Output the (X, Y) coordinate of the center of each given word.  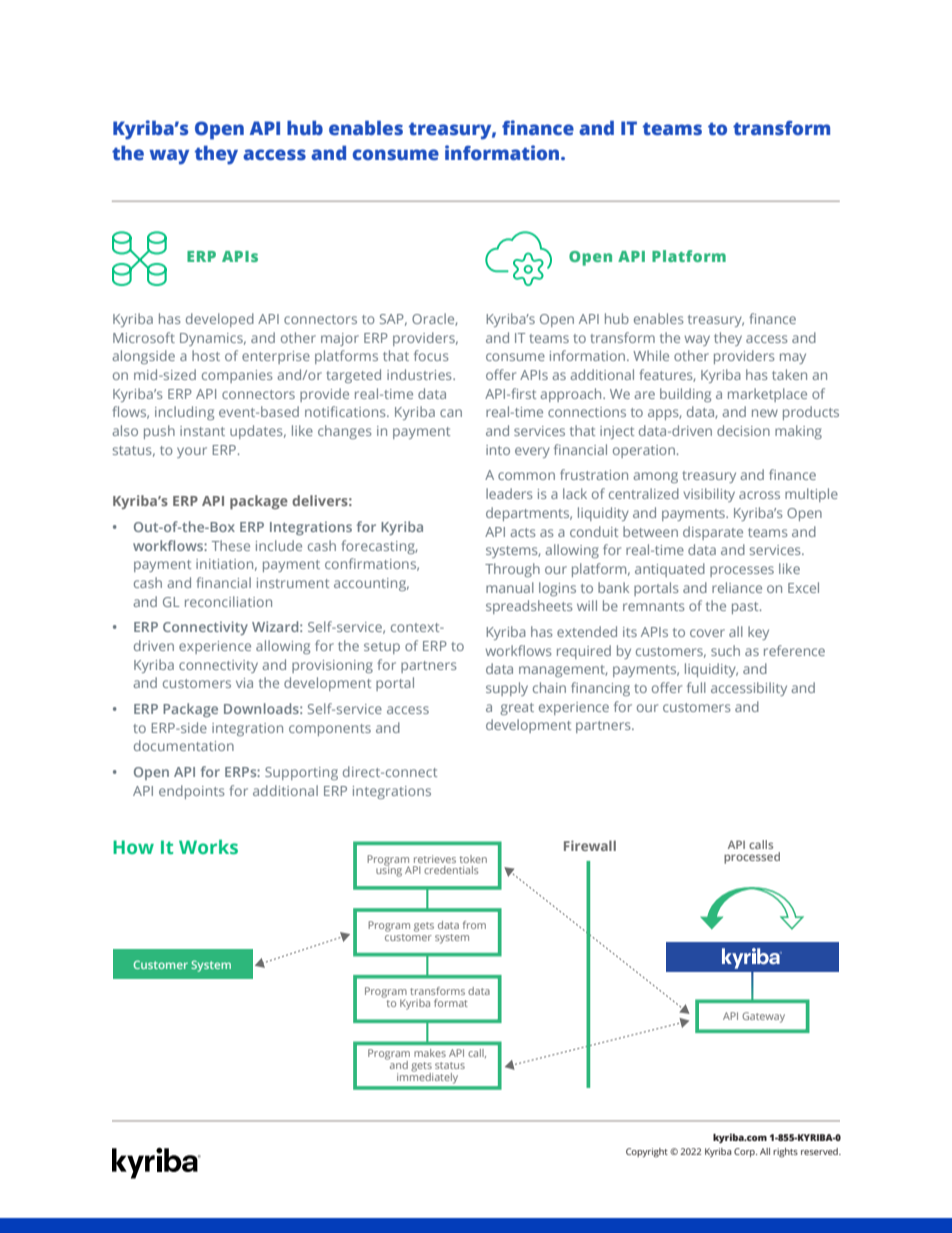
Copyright (647, 1152)
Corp (745, 1152)
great (517, 709)
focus (431, 355)
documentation (184, 745)
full (696, 687)
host (206, 355)
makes (430, 1053)
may (793, 358)
